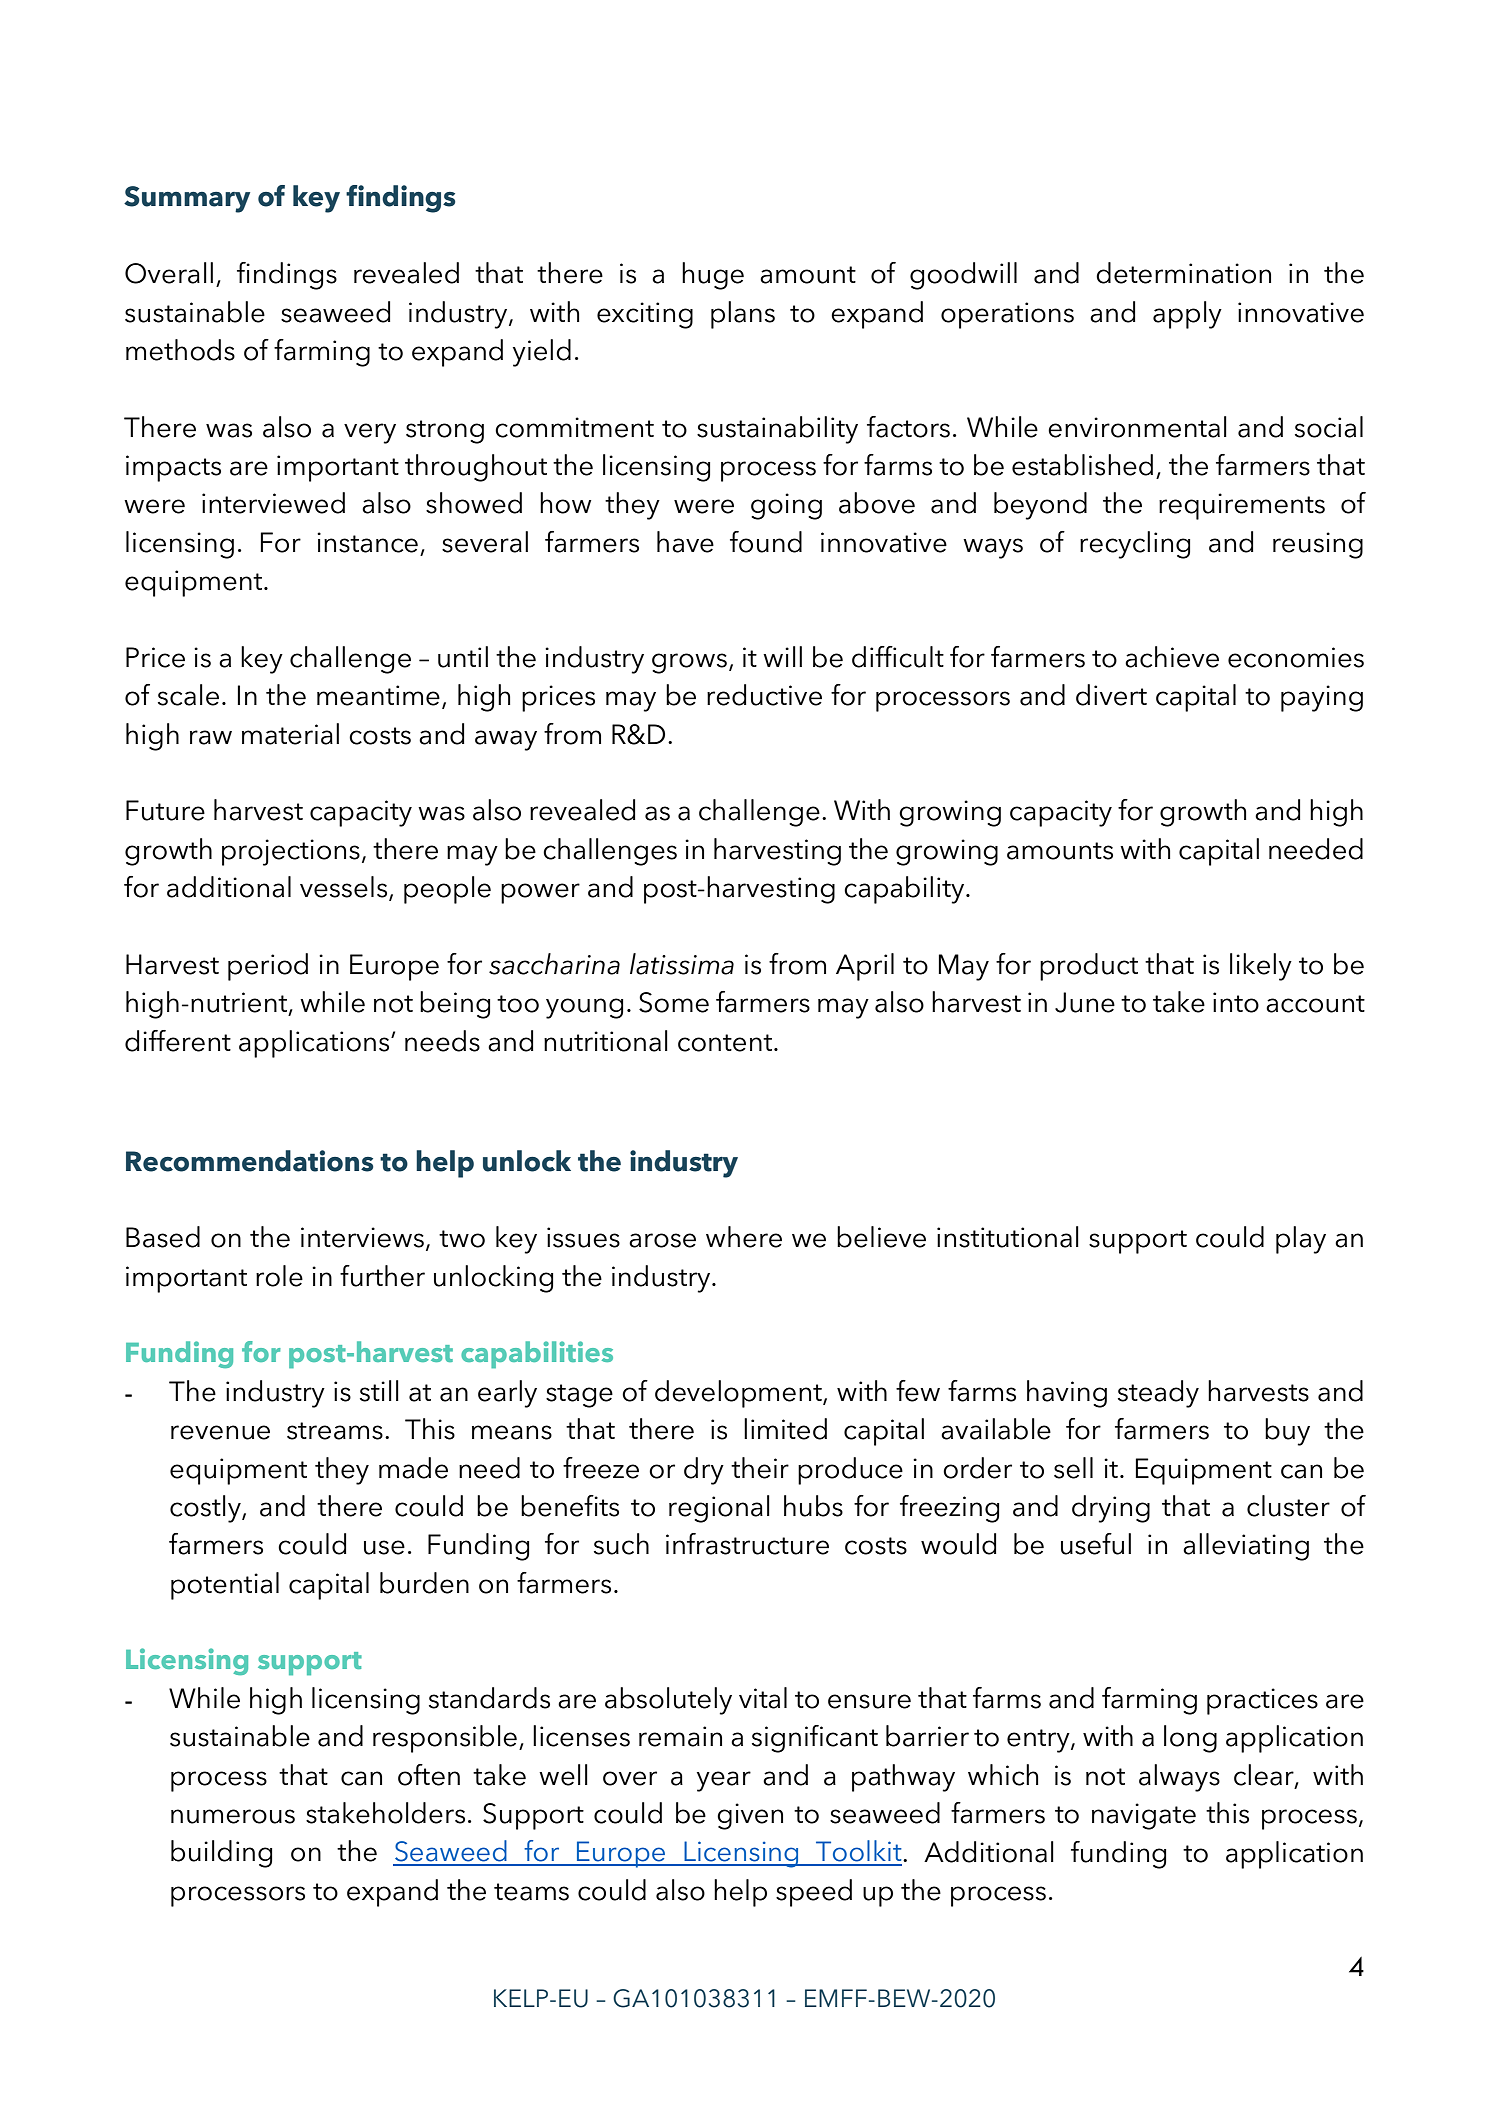 This screenshot has width=1488, height=2106. Describe the element at coordinates (726, 1043) in the screenshot. I see `content` at that location.
